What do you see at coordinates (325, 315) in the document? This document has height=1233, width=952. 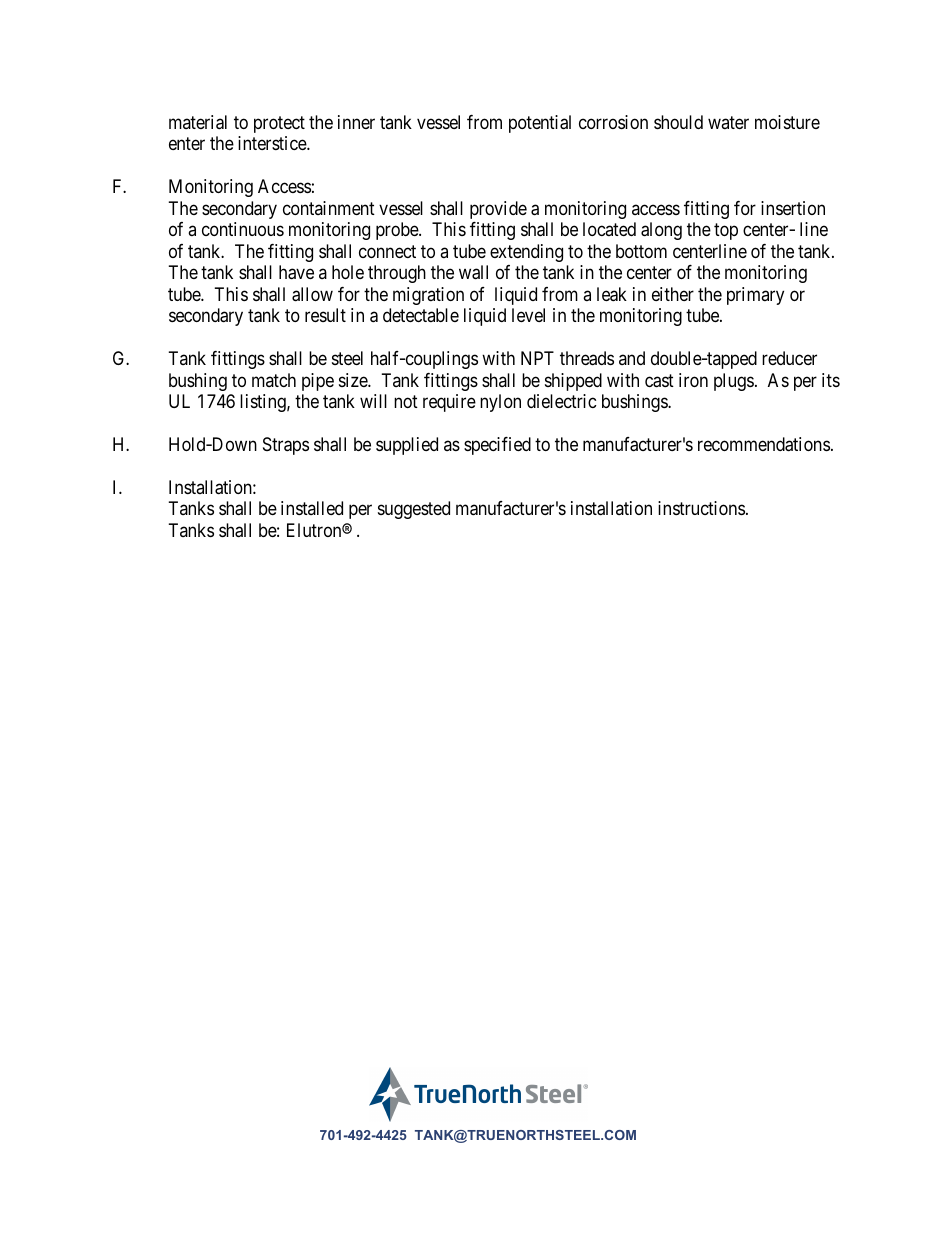 I see `result` at bounding box center [325, 315].
